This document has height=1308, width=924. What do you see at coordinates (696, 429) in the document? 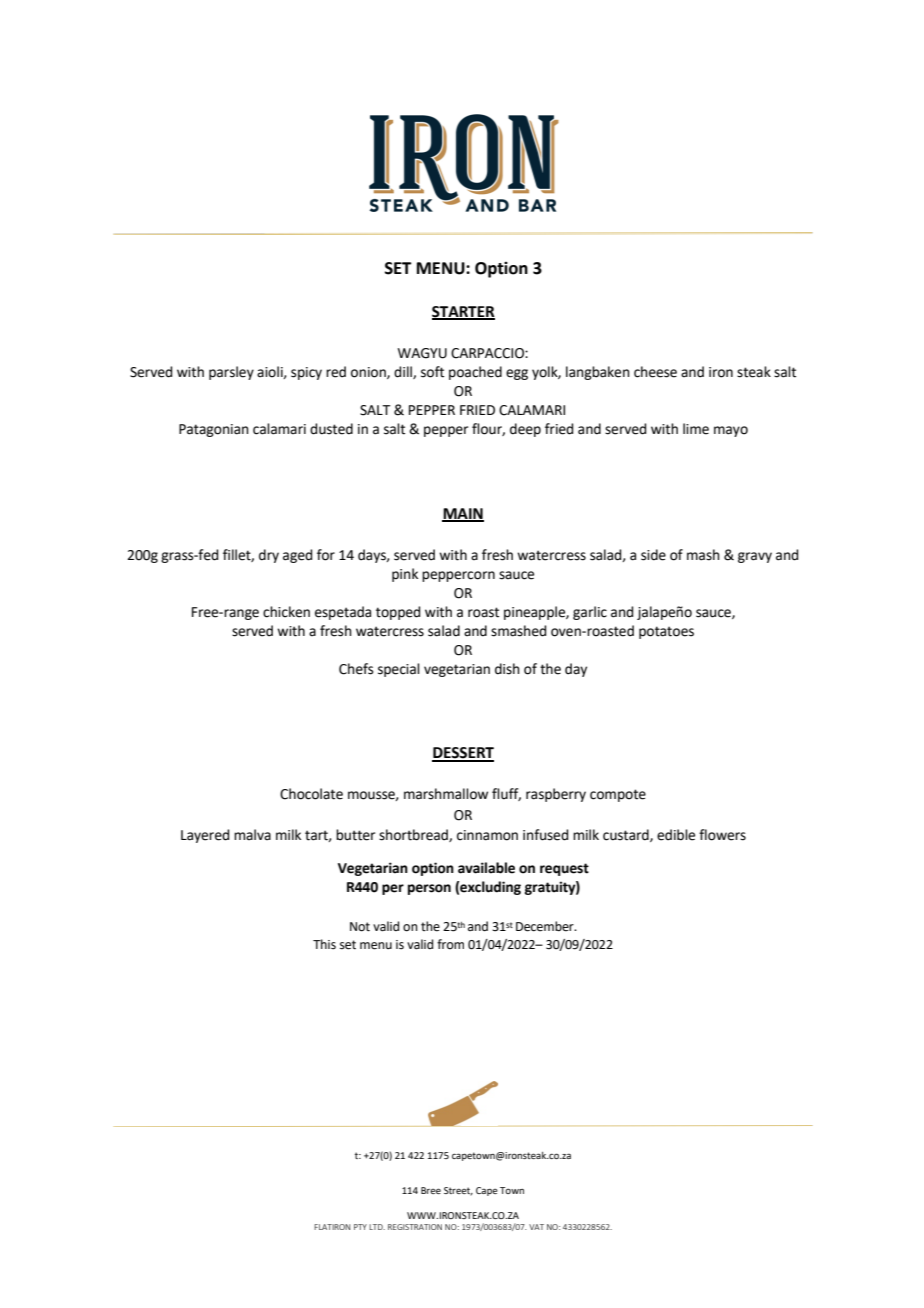
I see `lime` at bounding box center [696, 429].
